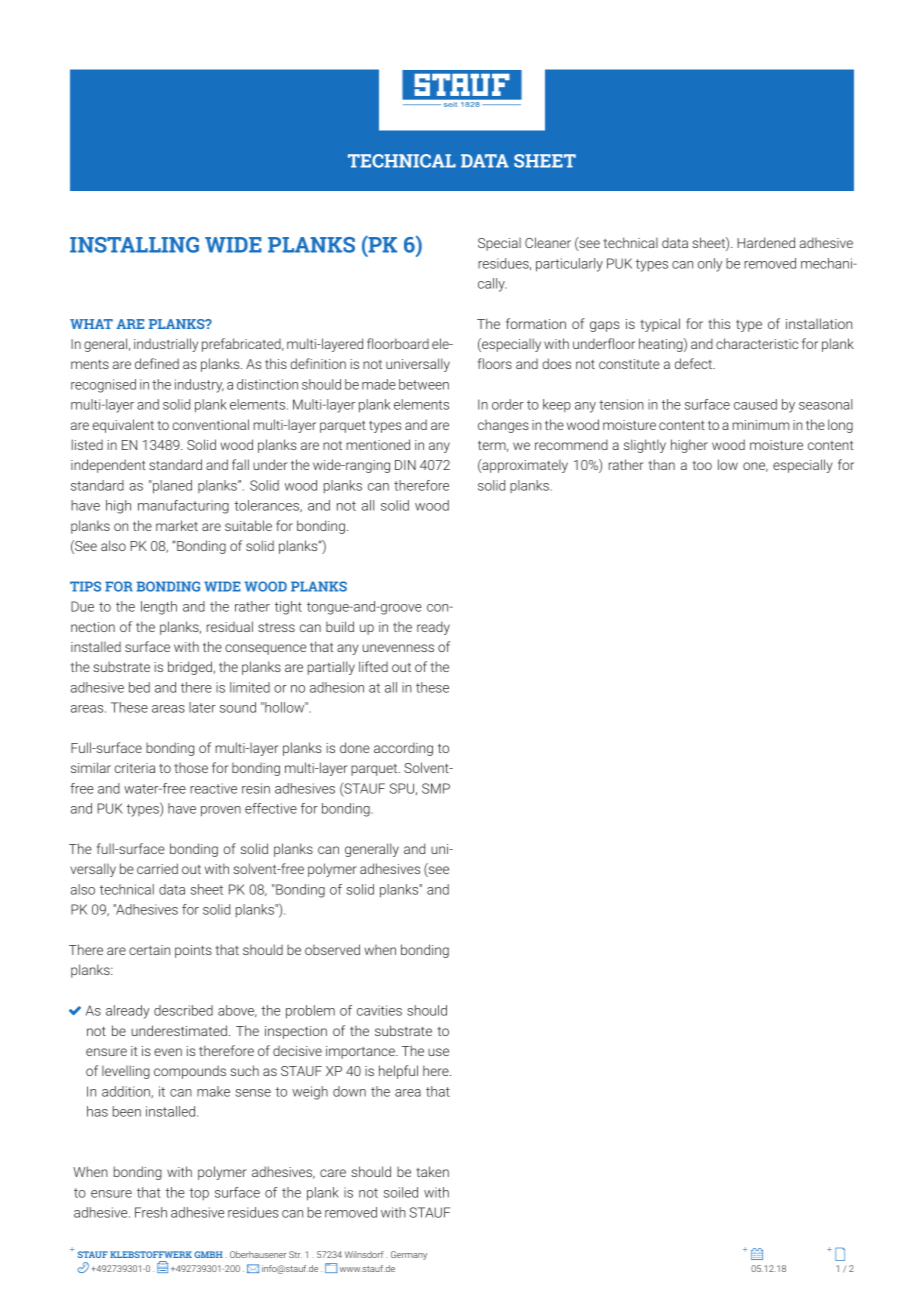 The width and height of the page is (924, 1308). I want to click on lifted, so click(373, 666).
